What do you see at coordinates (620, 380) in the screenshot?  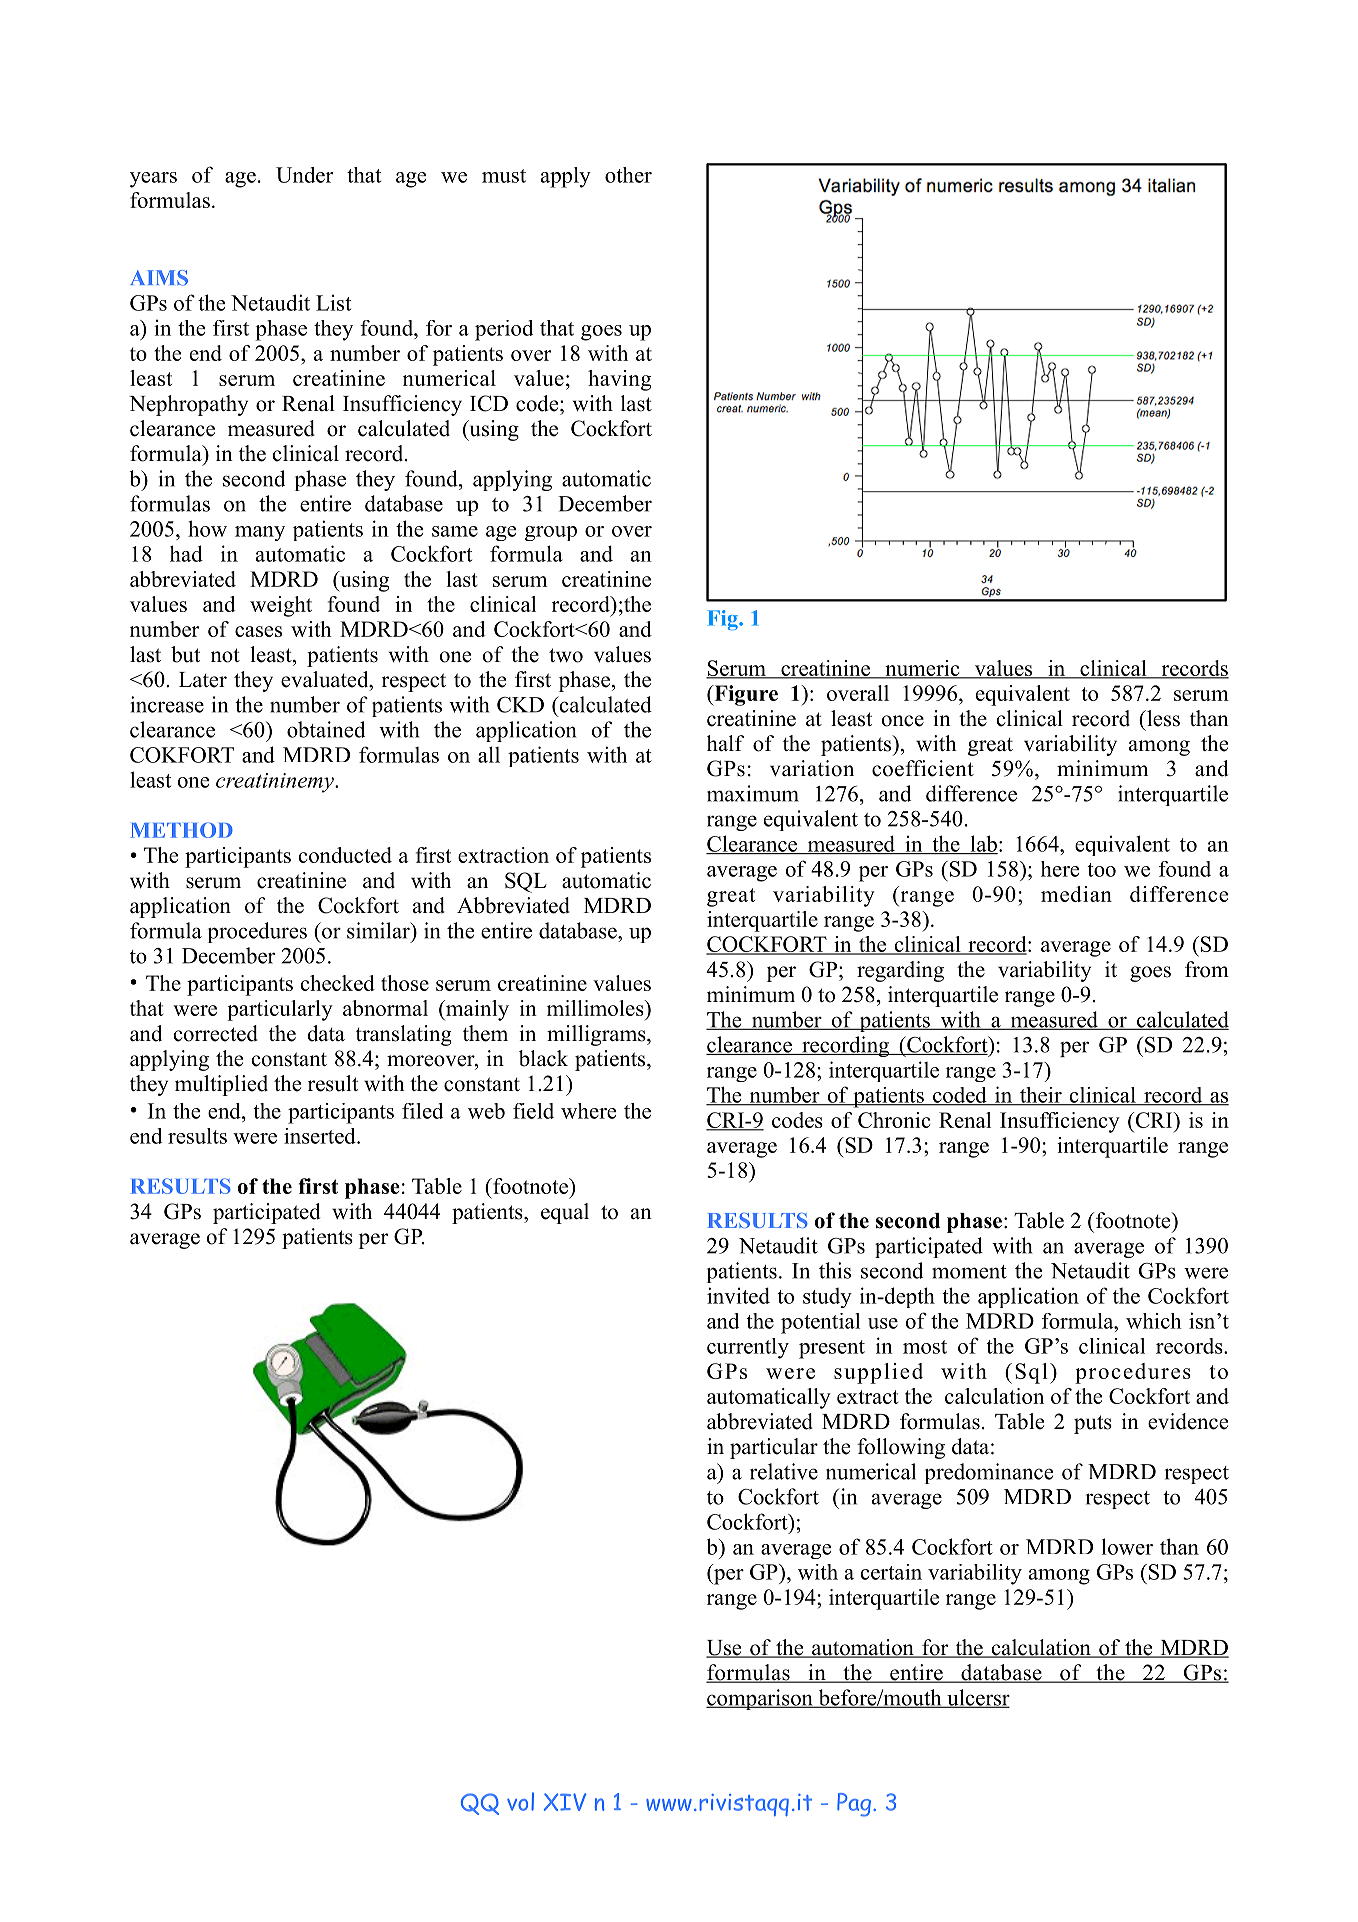 I see `having` at bounding box center [620, 380].
